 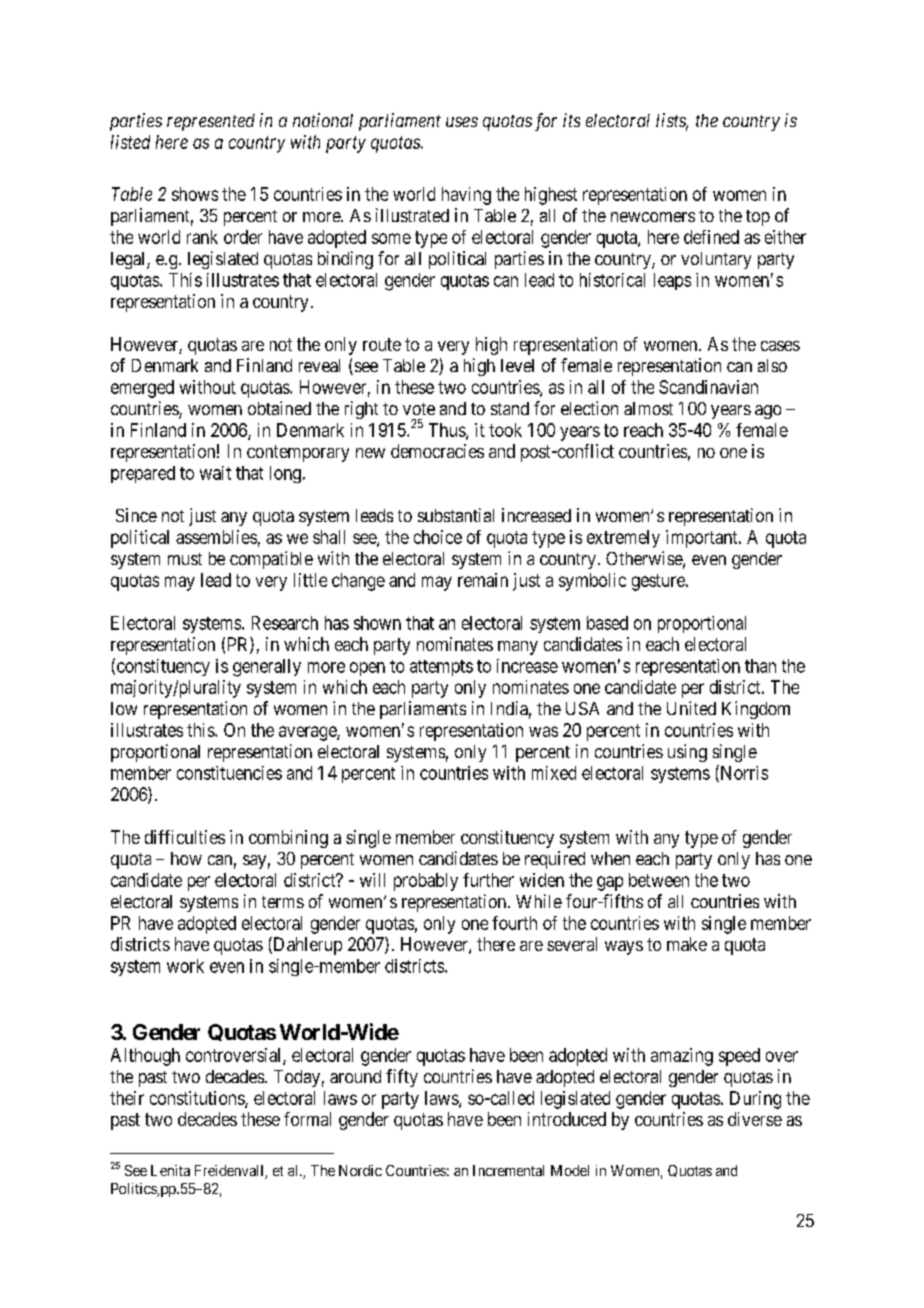 I want to click on uses, so click(x=462, y=122).
